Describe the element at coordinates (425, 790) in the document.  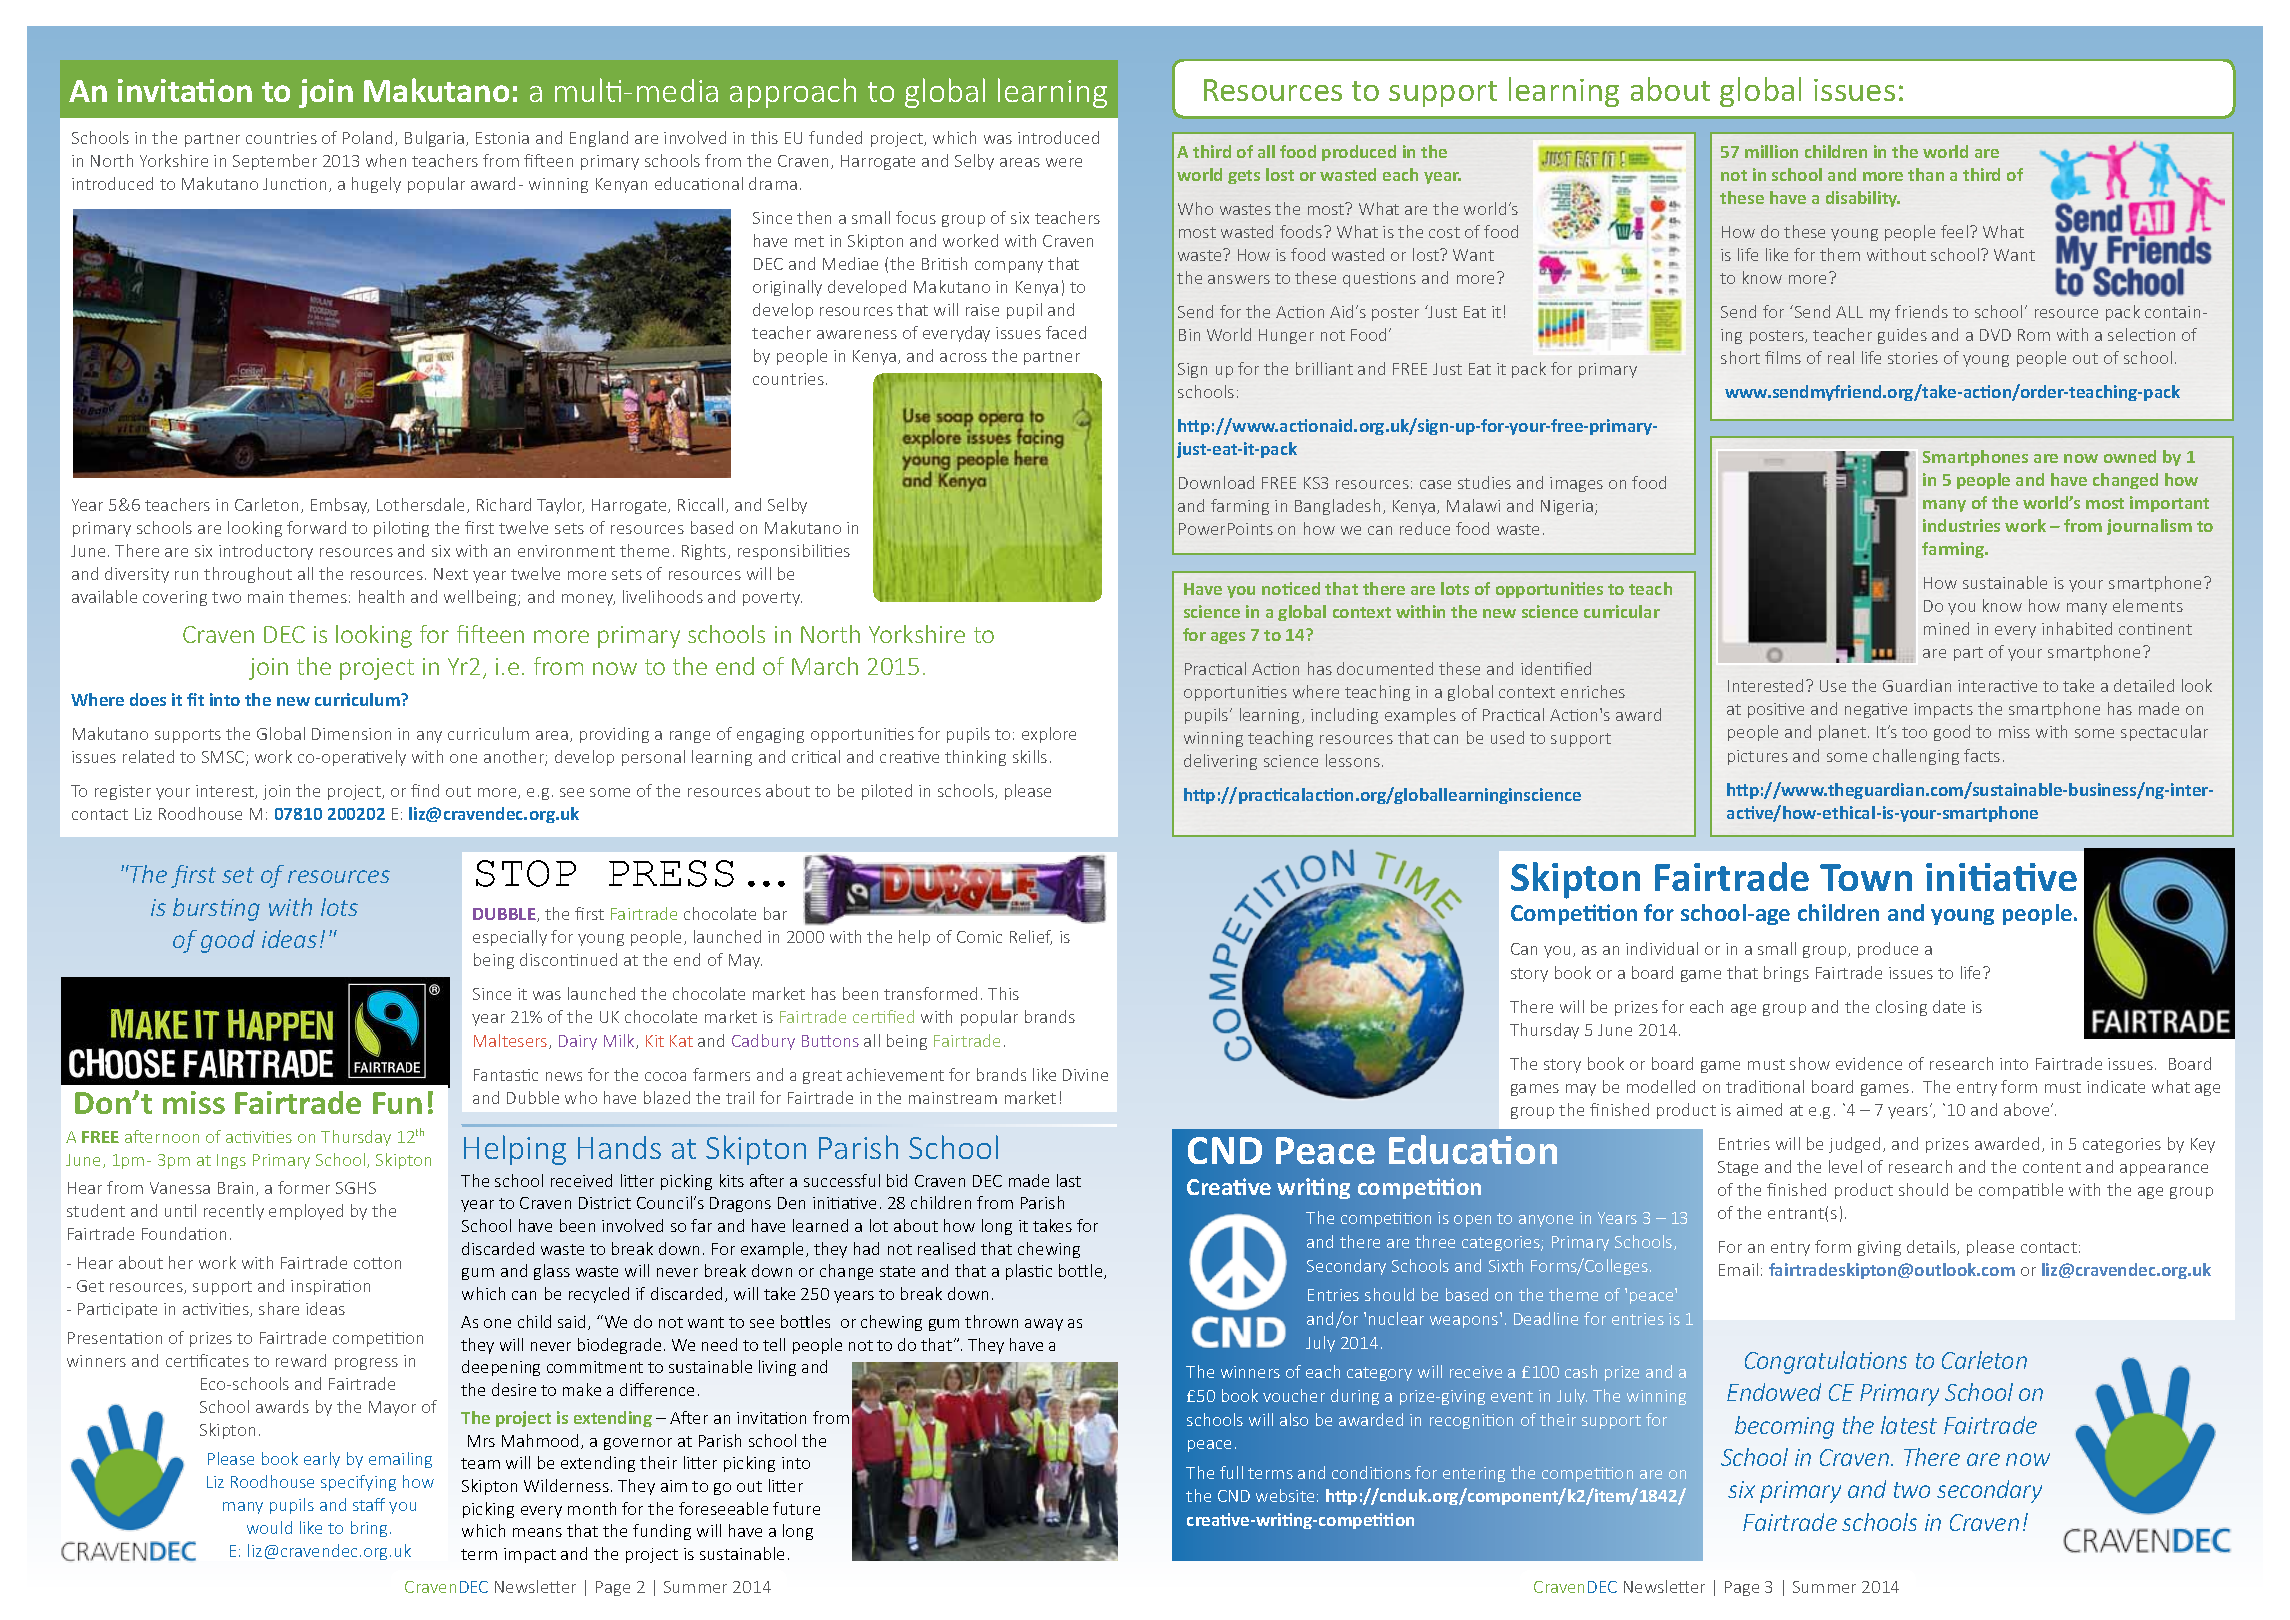
I see `find` at that location.
